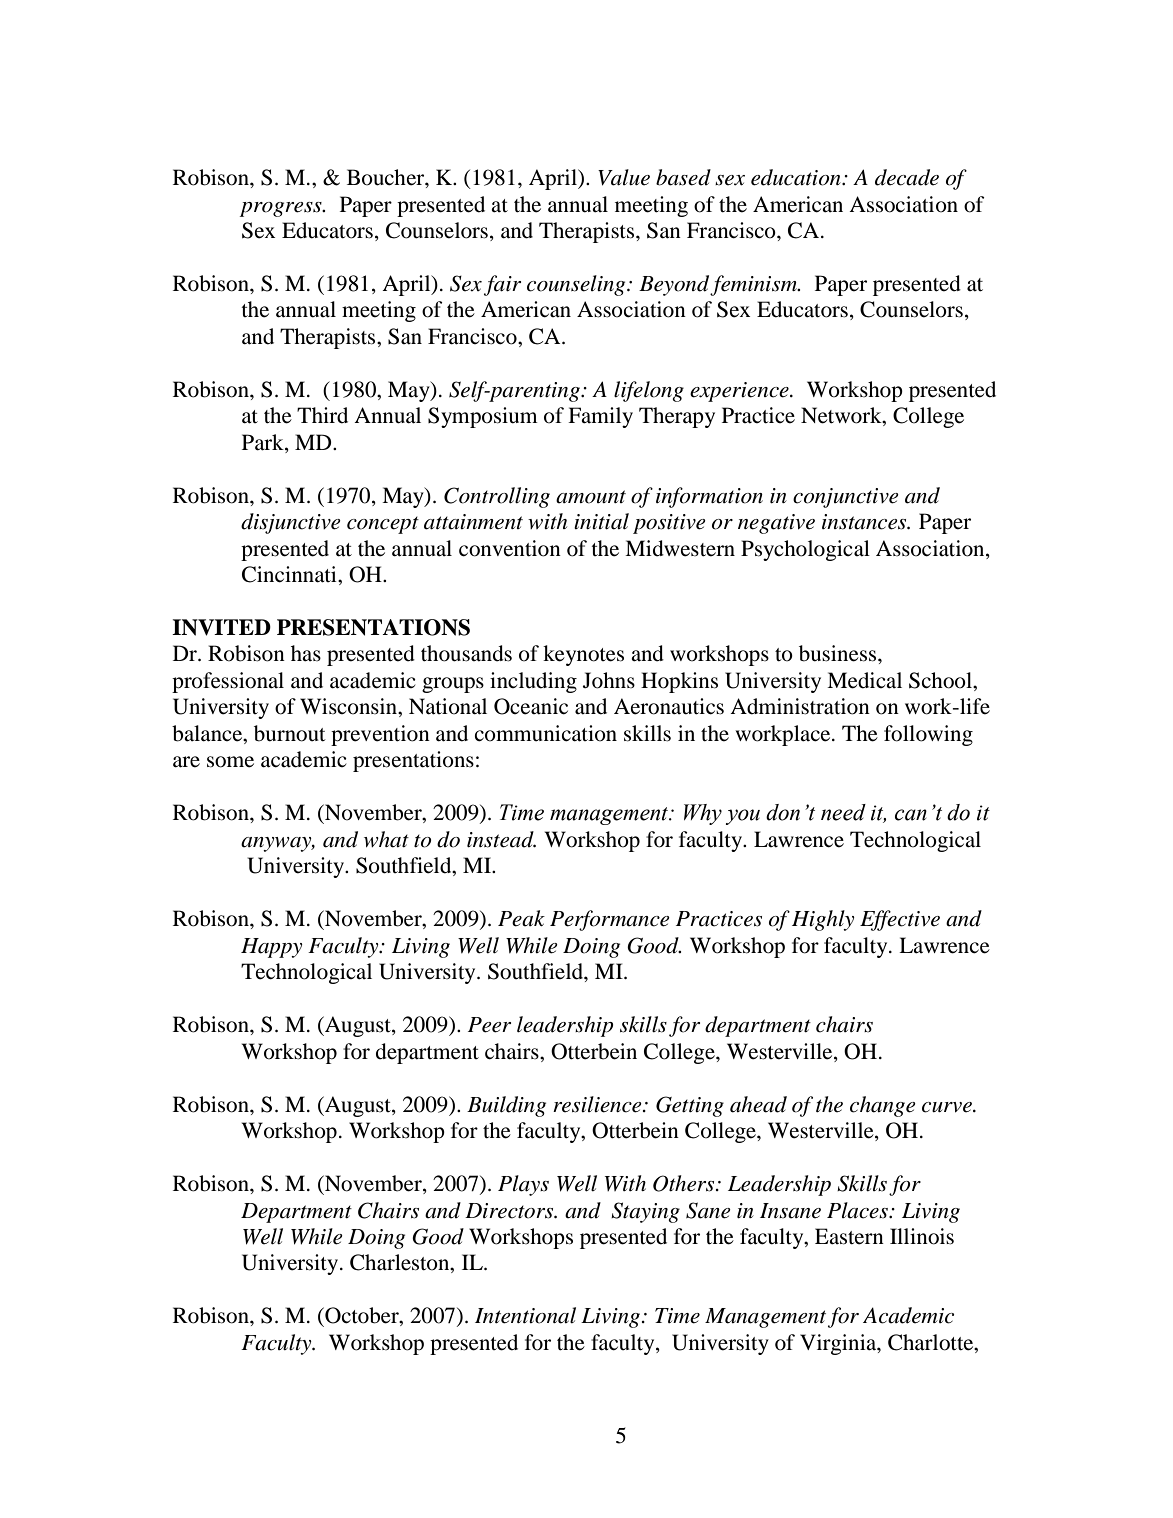  Describe the element at coordinates (849, 1236) in the screenshot. I see `Eastern` at that location.
